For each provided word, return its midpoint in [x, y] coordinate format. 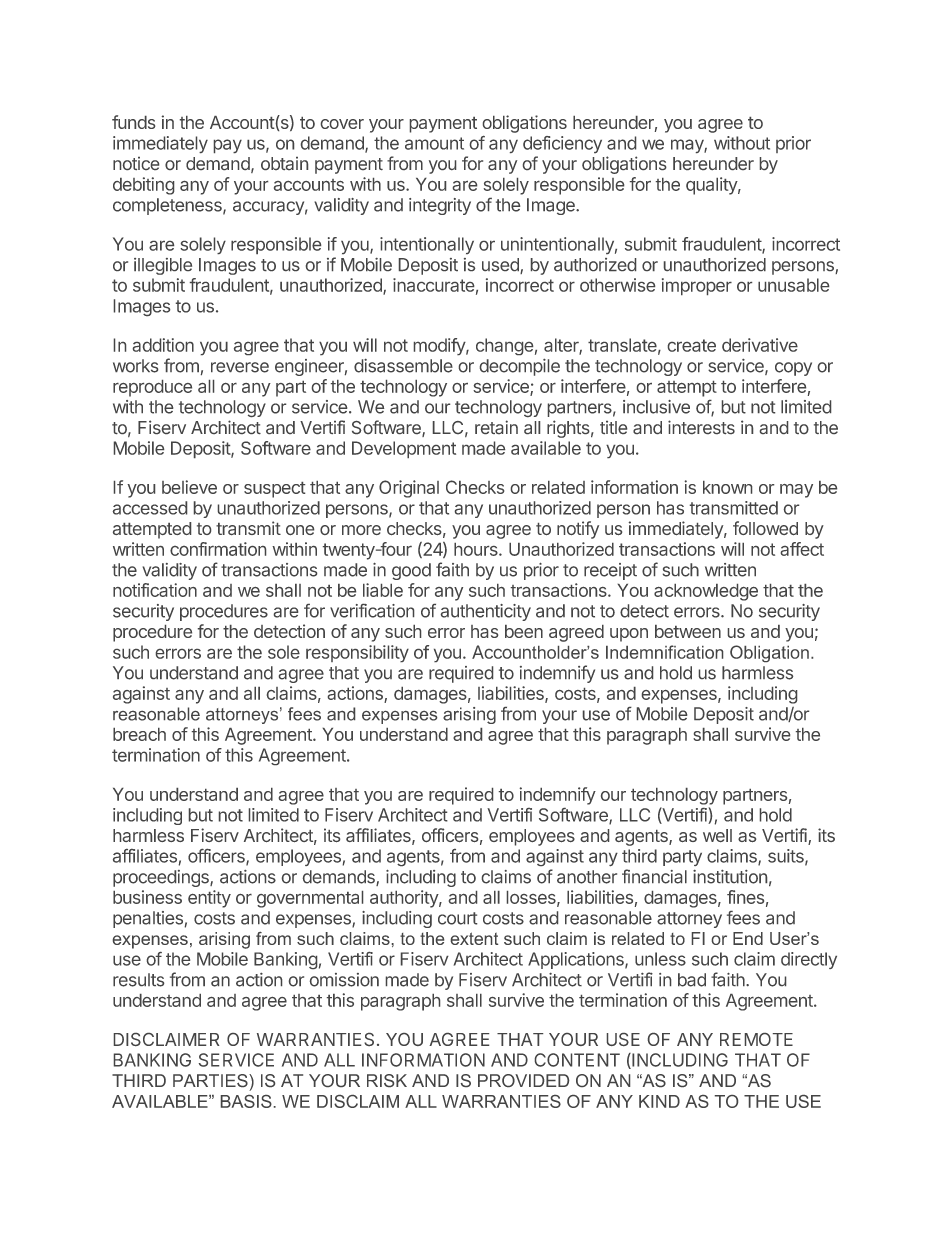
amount [434, 143]
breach [139, 734]
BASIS [246, 1101]
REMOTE [756, 1039]
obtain [284, 163]
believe [189, 487]
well [717, 835]
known [727, 487]
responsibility [357, 653]
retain [496, 427]
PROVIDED [523, 1080]
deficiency [562, 144]
